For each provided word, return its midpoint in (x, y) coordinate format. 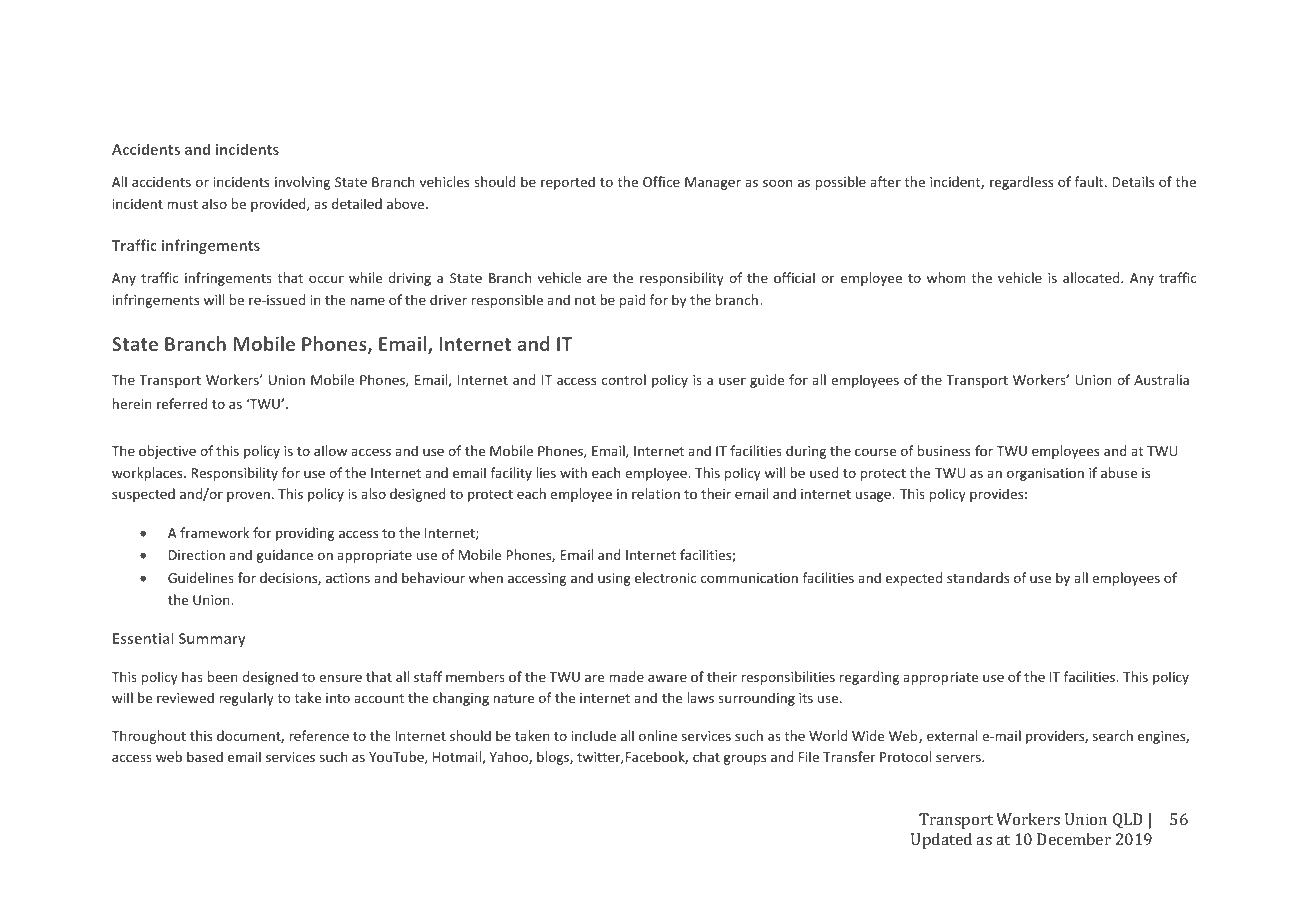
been (223, 676)
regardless (1021, 183)
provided (279, 205)
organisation (1045, 474)
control (624, 379)
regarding (869, 678)
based (205, 756)
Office (661, 181)
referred (182, 403)
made (626, 676)
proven (248, 496)
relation (656, 493)
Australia (1161, 379)
